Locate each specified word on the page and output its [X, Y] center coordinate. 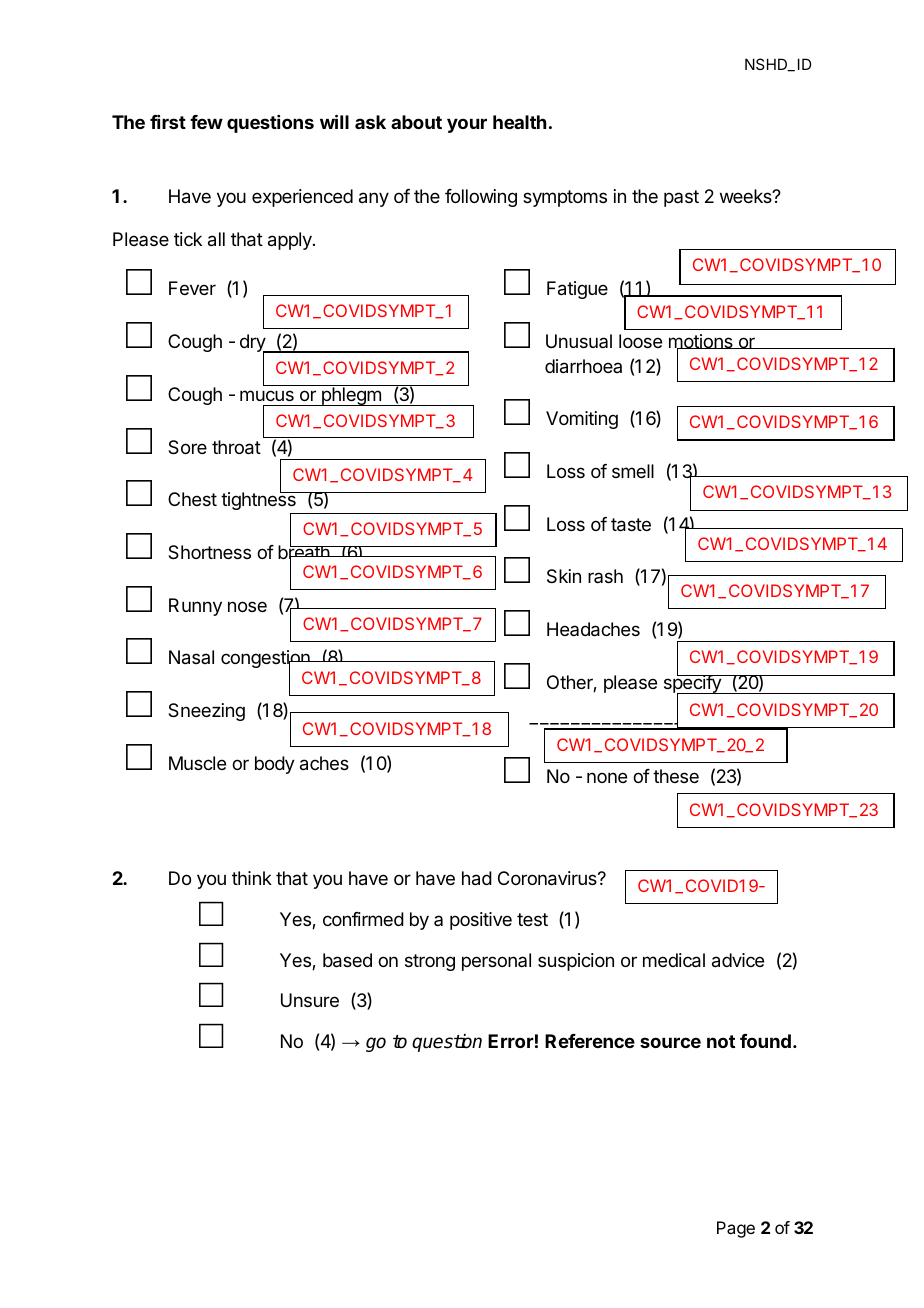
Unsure [310, 1000]
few [206, 122]
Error [511, 1041]
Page [736, 1229]
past [681, 198]
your [467, 125]
